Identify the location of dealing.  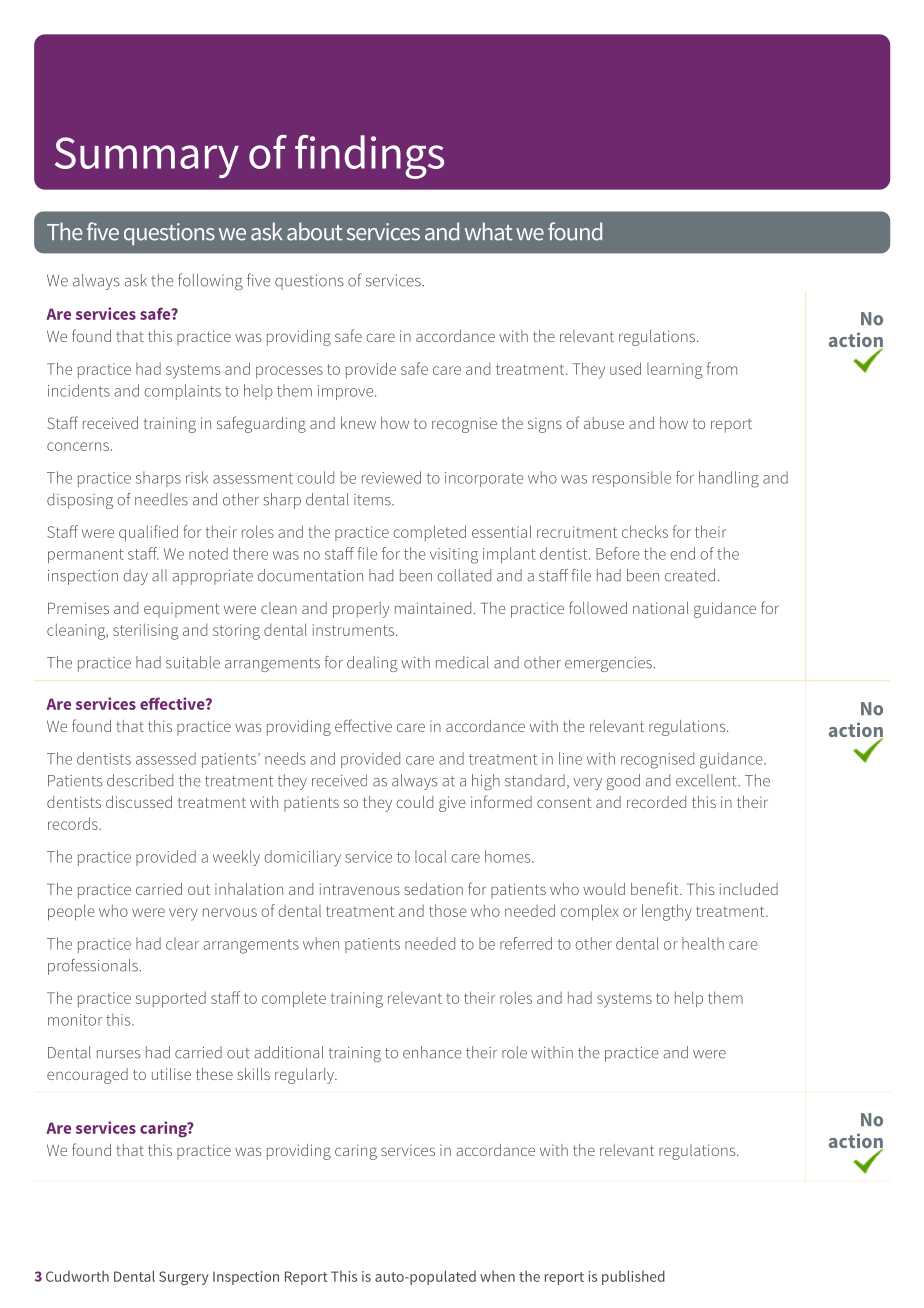
(372, 664).
